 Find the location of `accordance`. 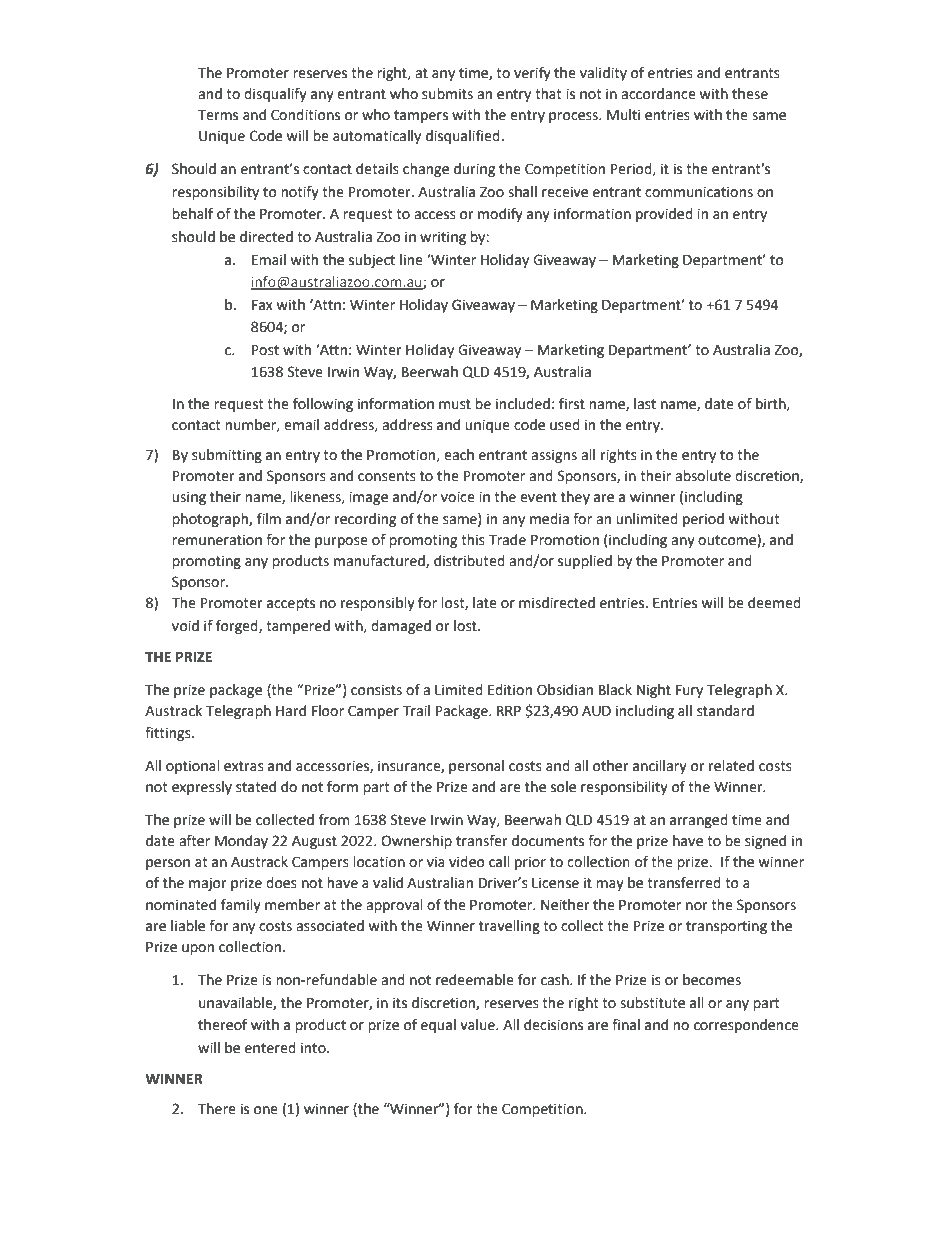

accordance is located at coordinates (658, 94).
